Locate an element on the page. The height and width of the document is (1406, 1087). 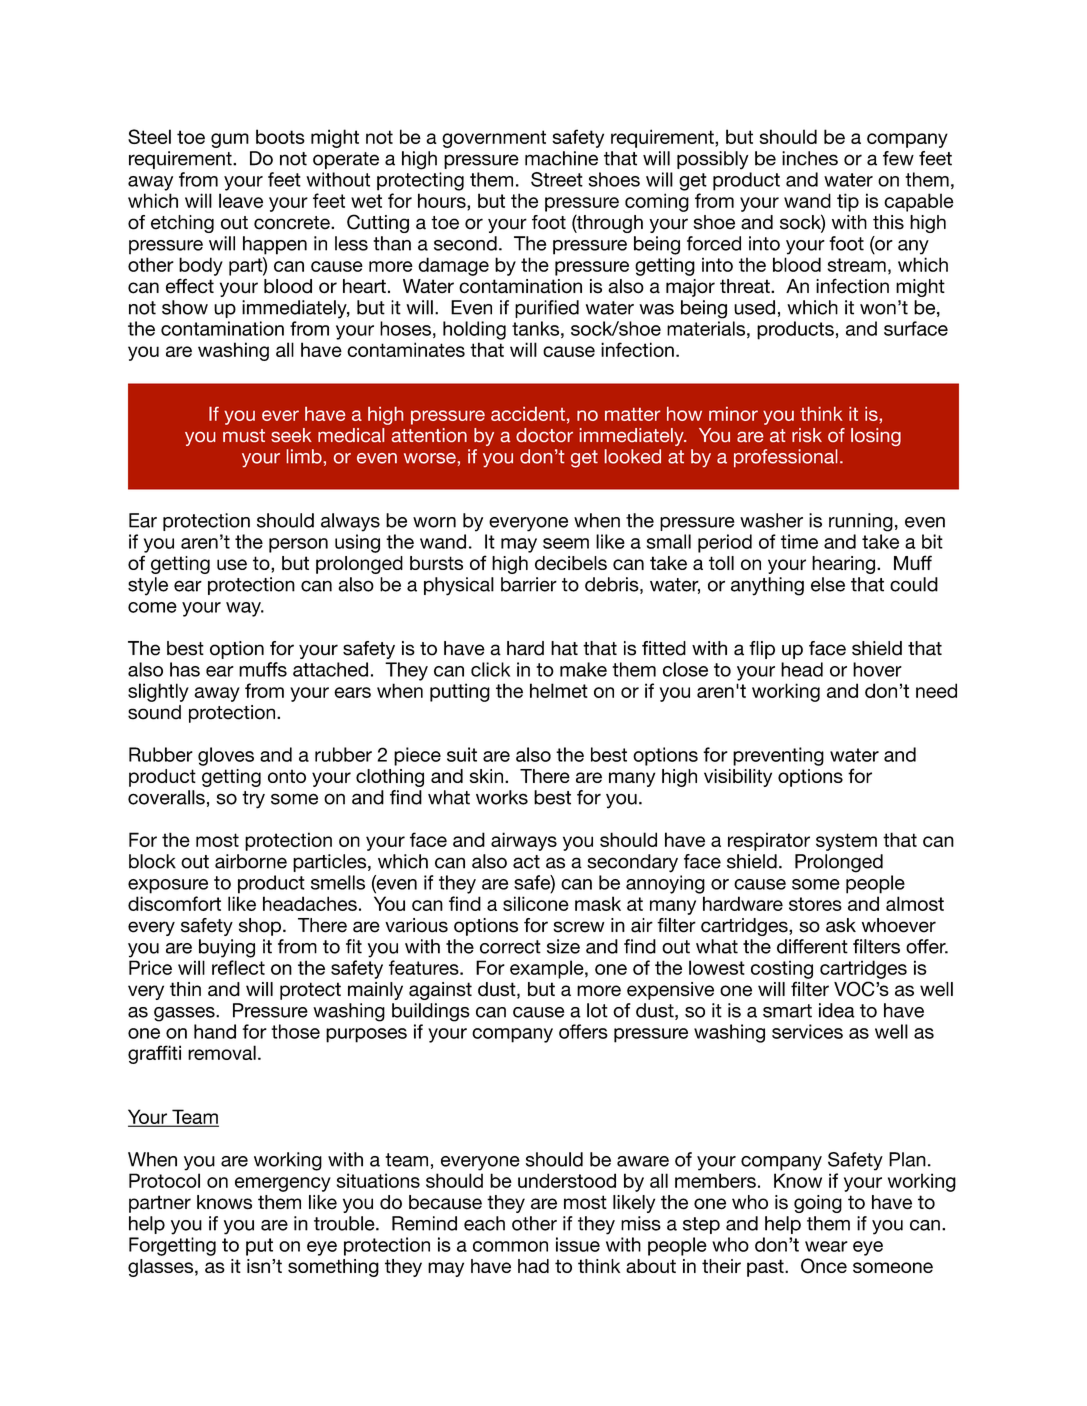
hover is located at coordinates (877, 669).
